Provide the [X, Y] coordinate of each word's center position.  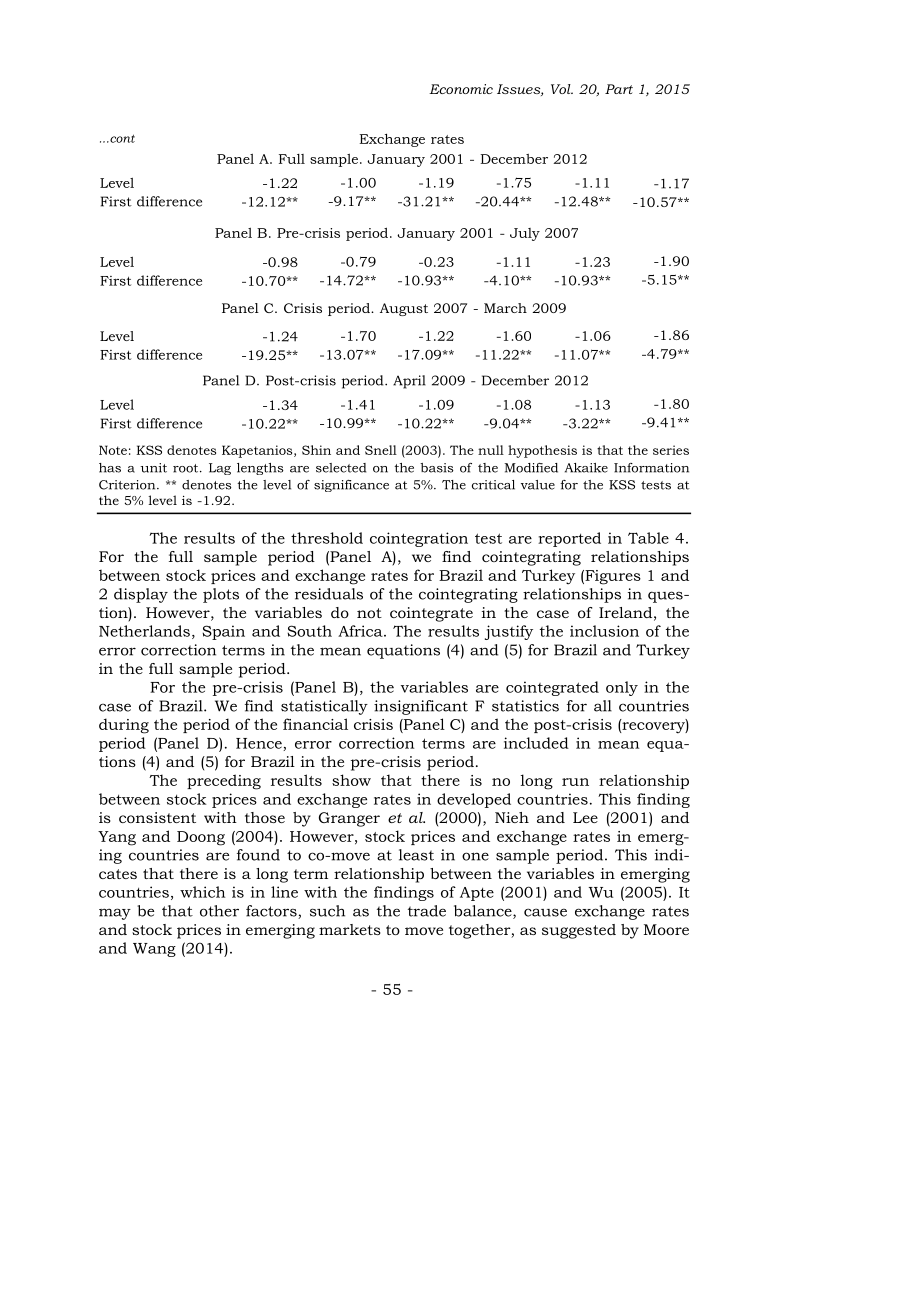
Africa [361, 631]
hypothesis [542, 451]
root [187, 468]
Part [619, 89]
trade [427, 911]
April [409, 382]
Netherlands [144, 631]
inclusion [604, 631]
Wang [154, 950]
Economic [461, 89]
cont [121, 138]
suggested [579, 931]
